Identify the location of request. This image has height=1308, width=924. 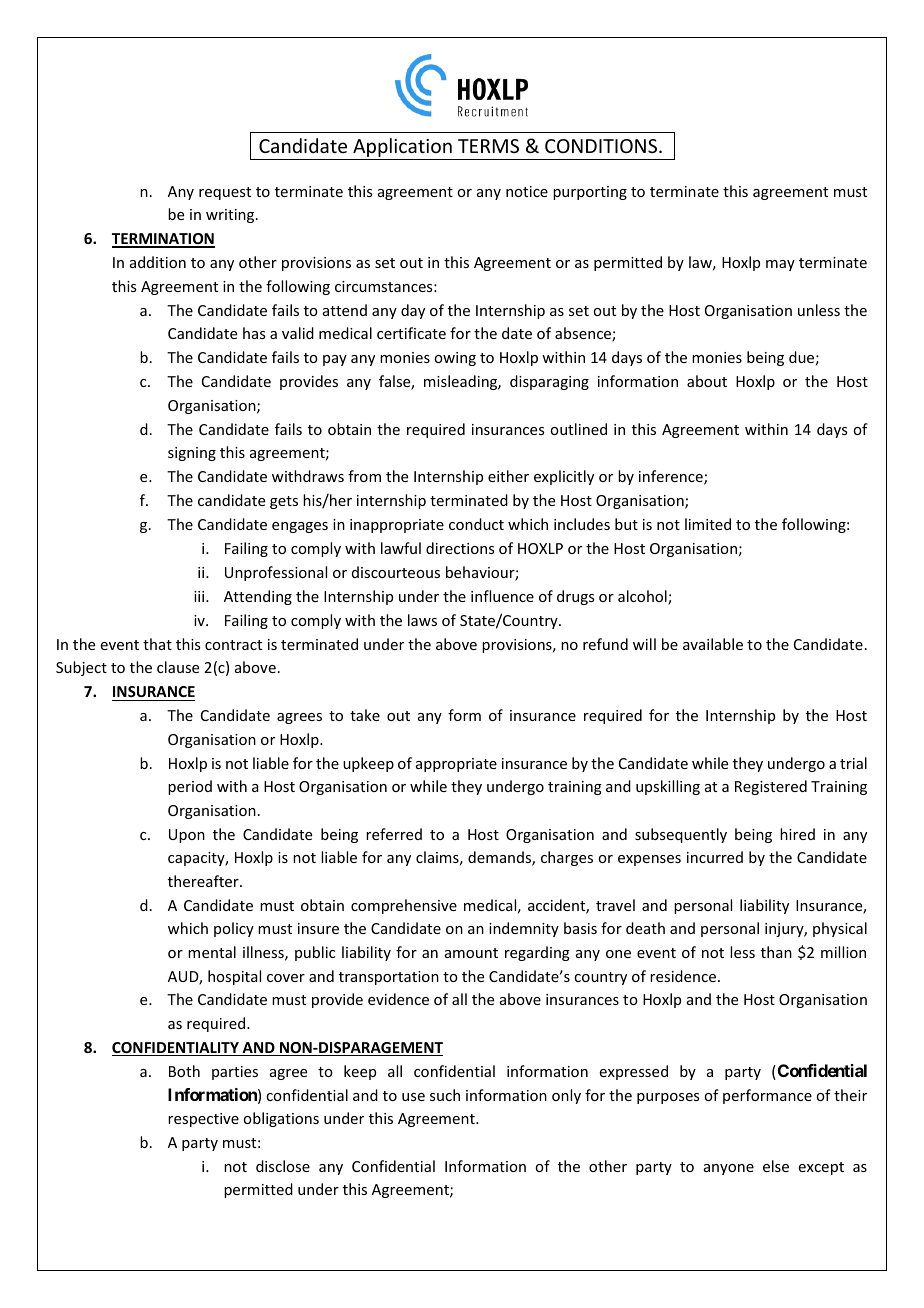
(225, 193).
